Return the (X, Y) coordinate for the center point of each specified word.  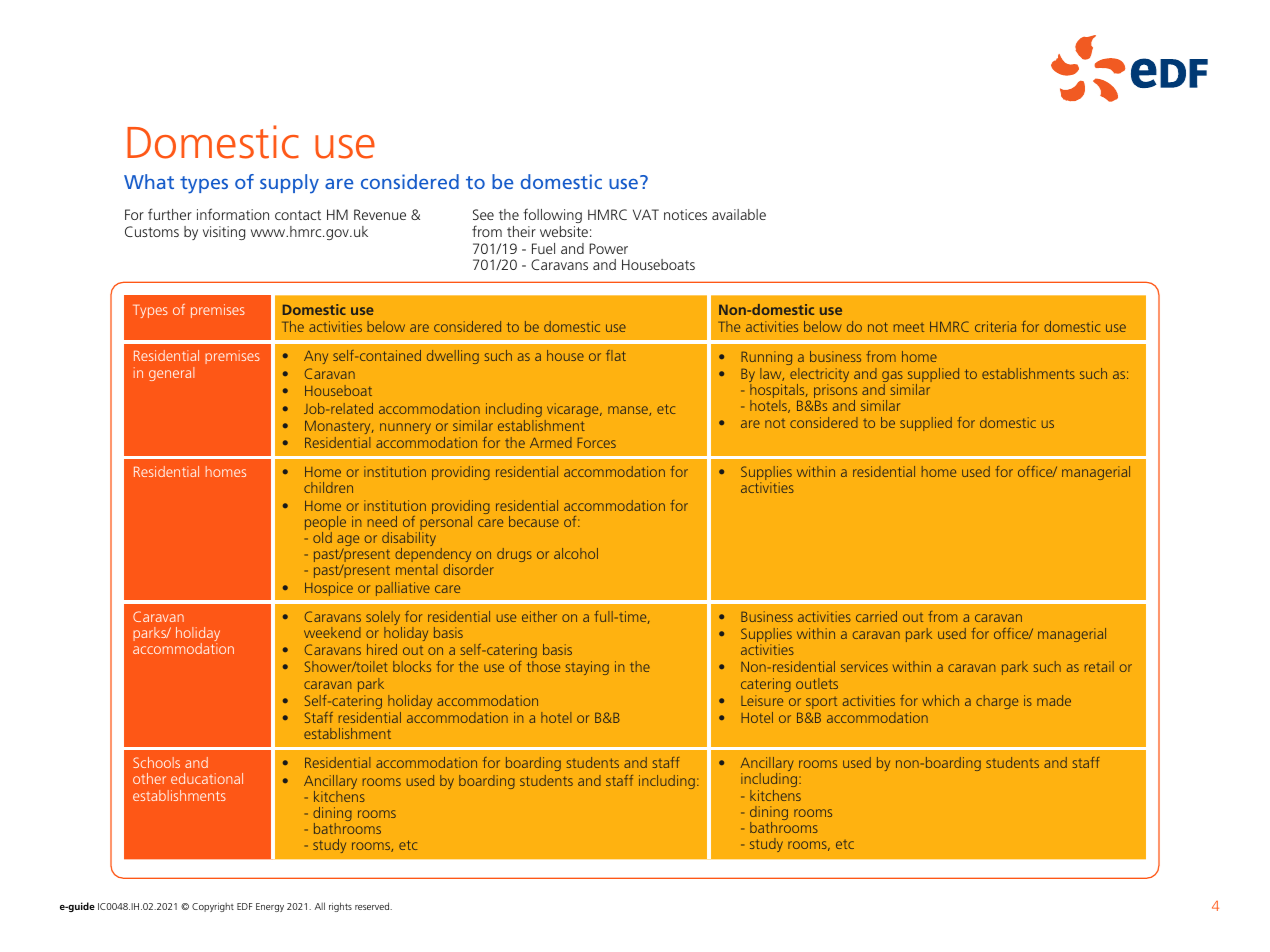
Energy (270, 907)
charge (997, 702)
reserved (373, 906)
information (233, 214)
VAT (646, 214)
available (739, 214)
